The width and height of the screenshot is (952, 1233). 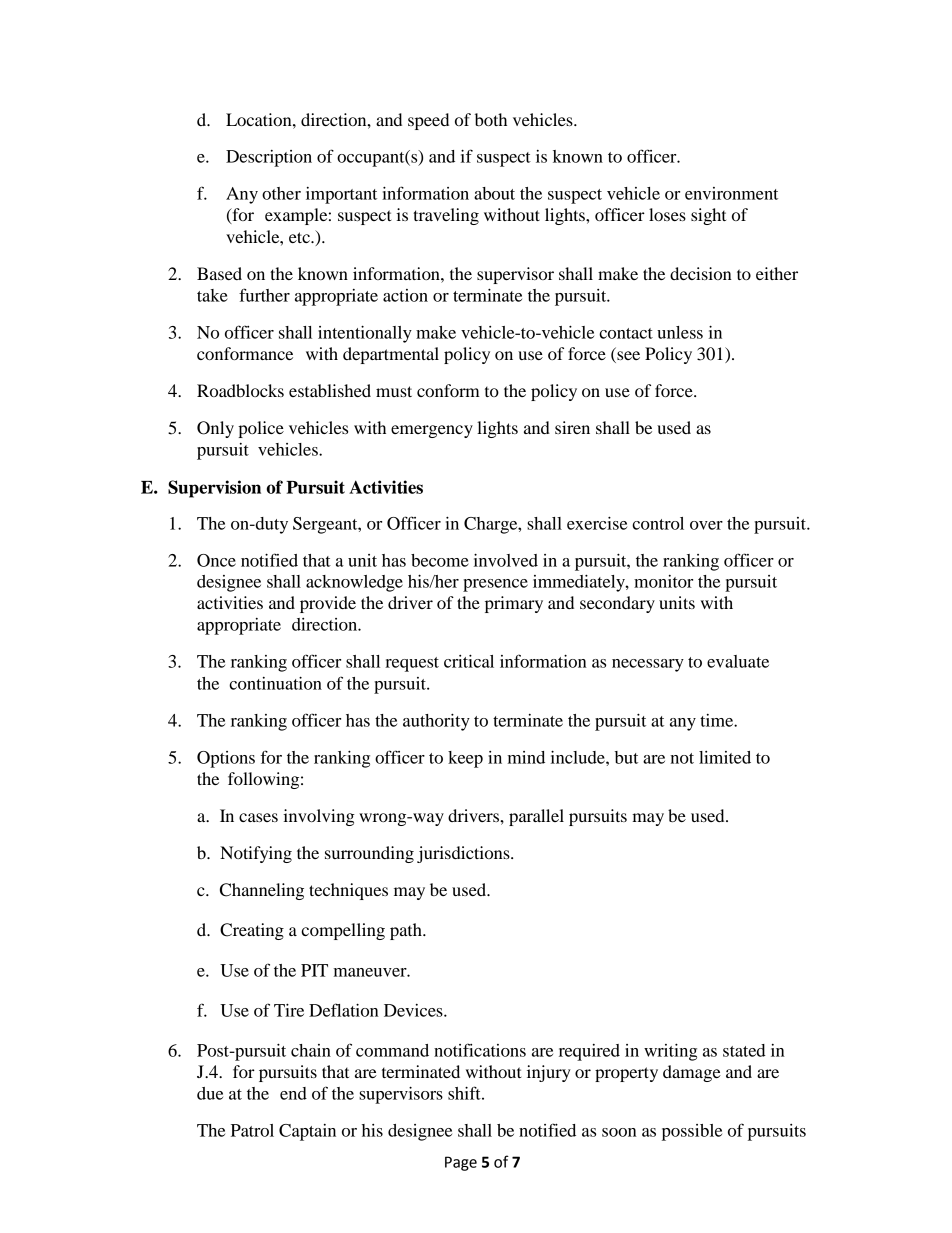 What do you see at coordinates (725, 757) in the screenshot?
I see `limited` at bounding box center [725, 757].
